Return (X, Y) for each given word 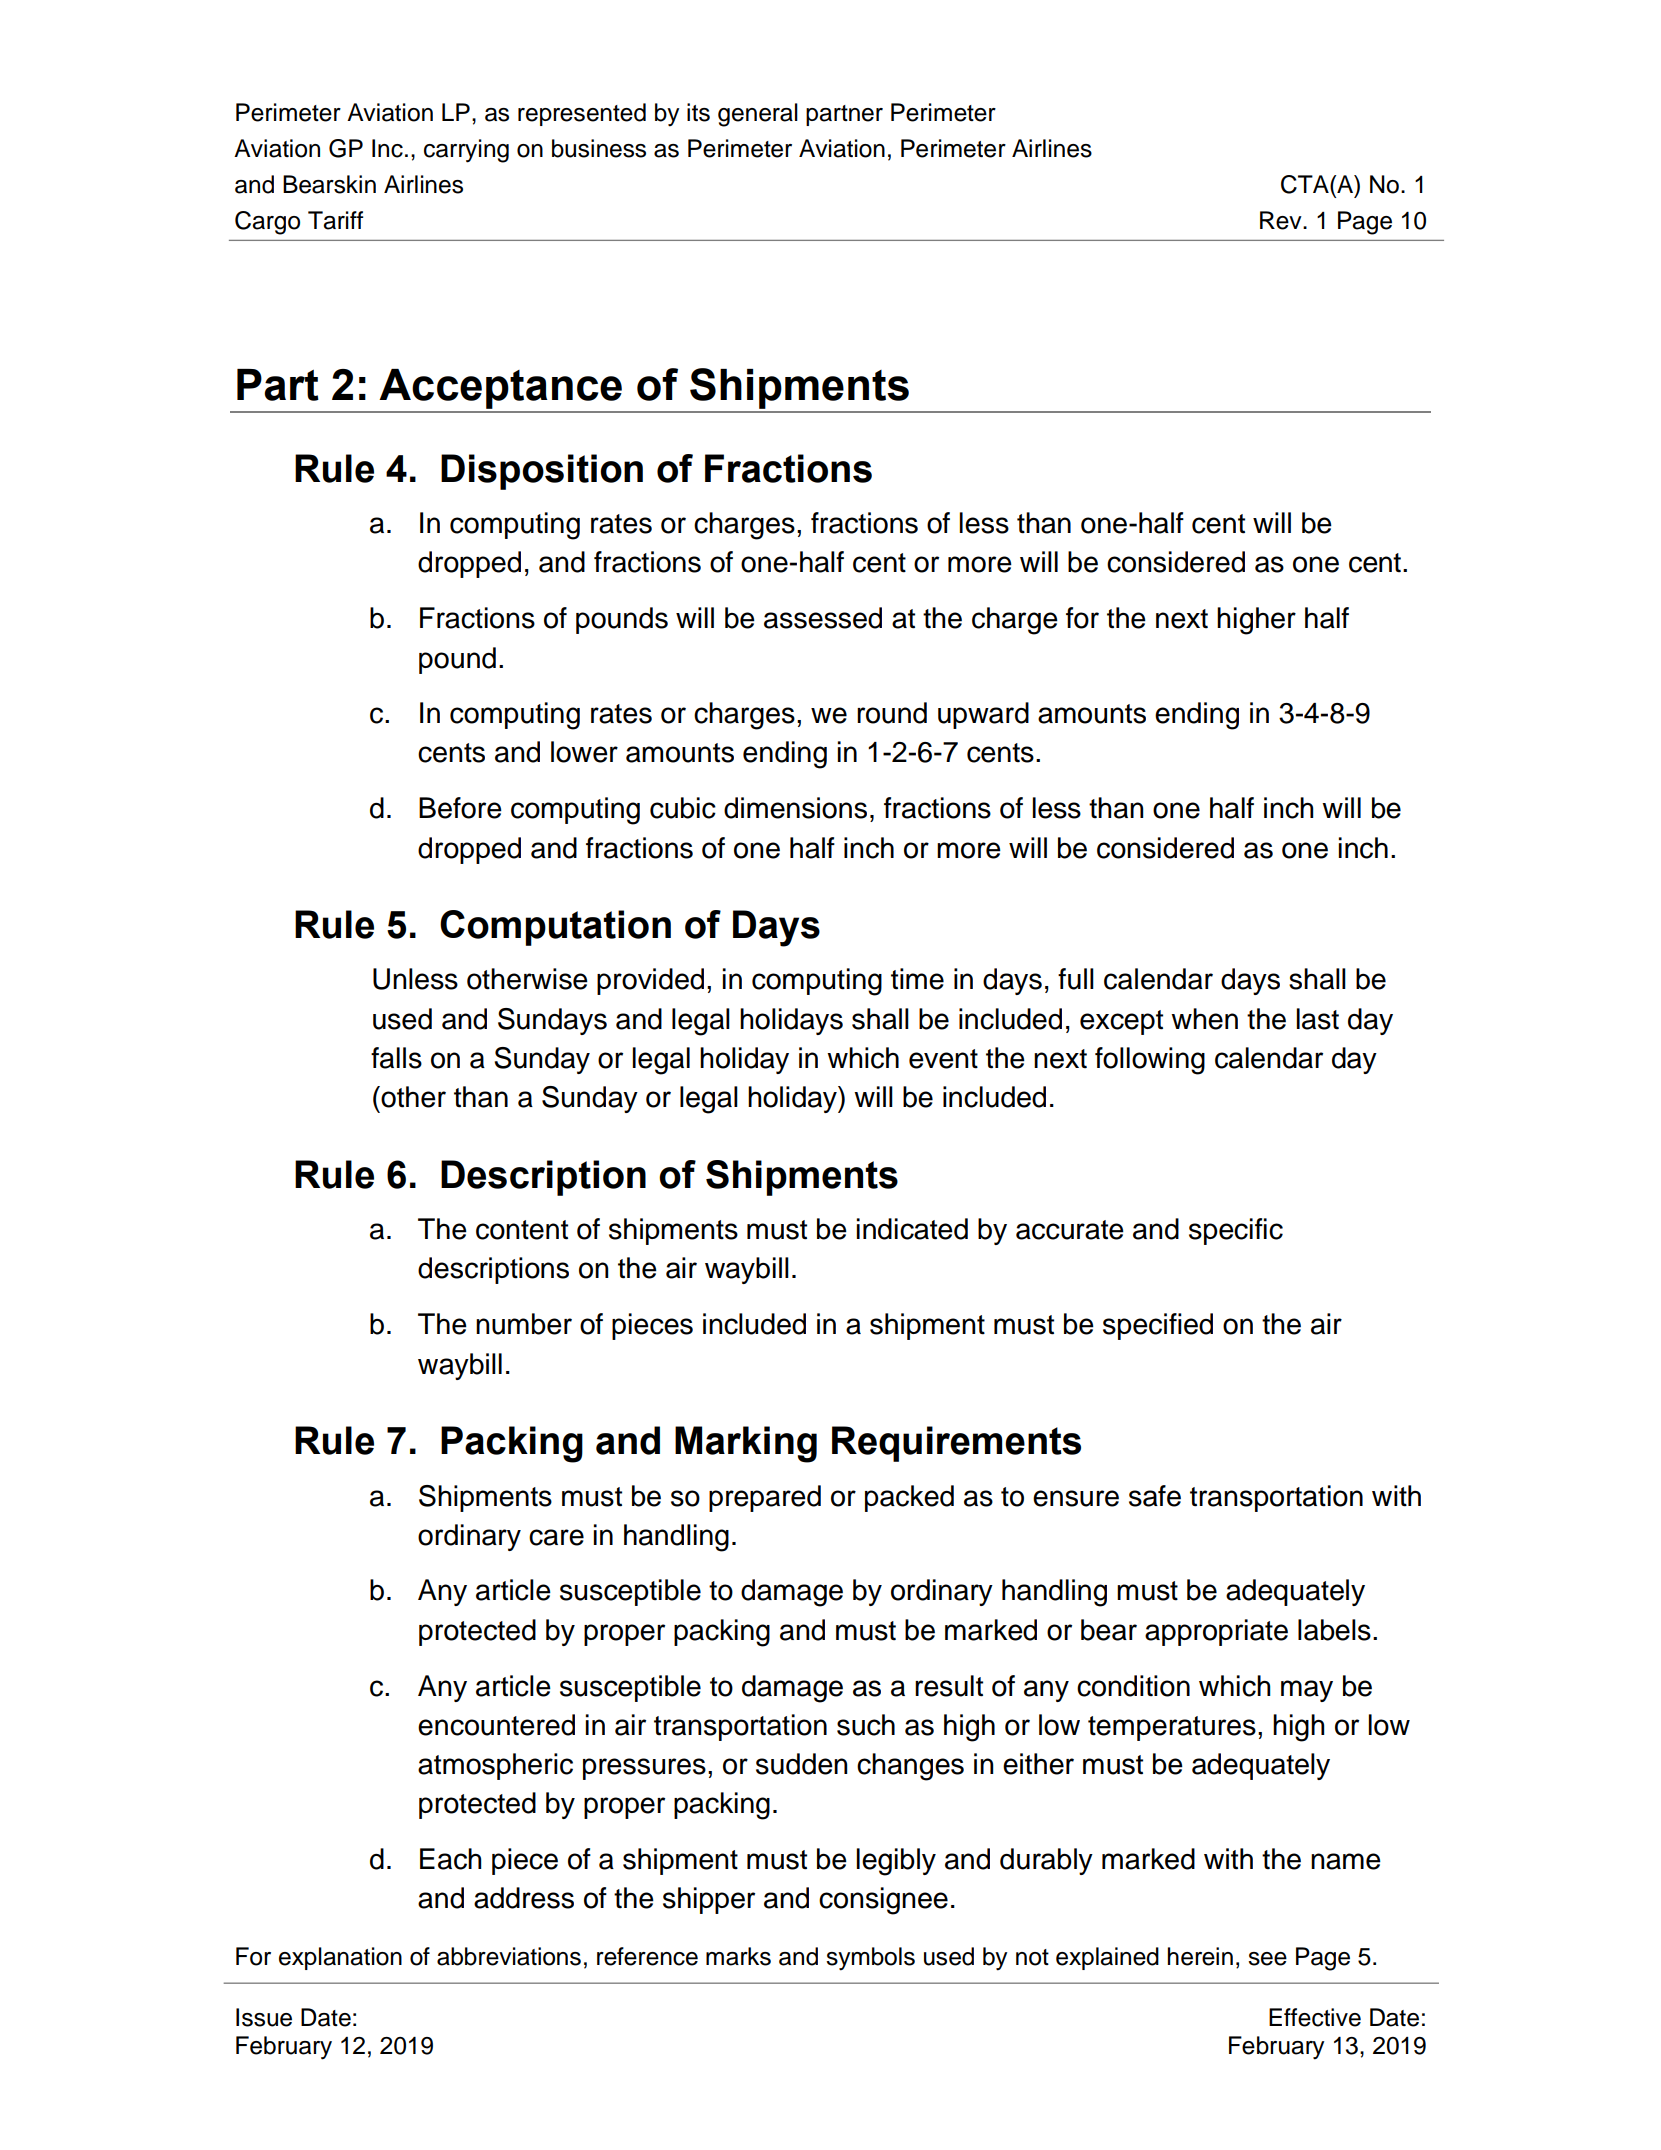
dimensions (795, 808)
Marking (746, 1444)
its (698, 112)
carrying (466, 151)
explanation (340, 1958)
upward (983, 715)
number (524, 1324)
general (758, 115)
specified (1158, 1326)
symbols (870, 1959)
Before (460, 808)
